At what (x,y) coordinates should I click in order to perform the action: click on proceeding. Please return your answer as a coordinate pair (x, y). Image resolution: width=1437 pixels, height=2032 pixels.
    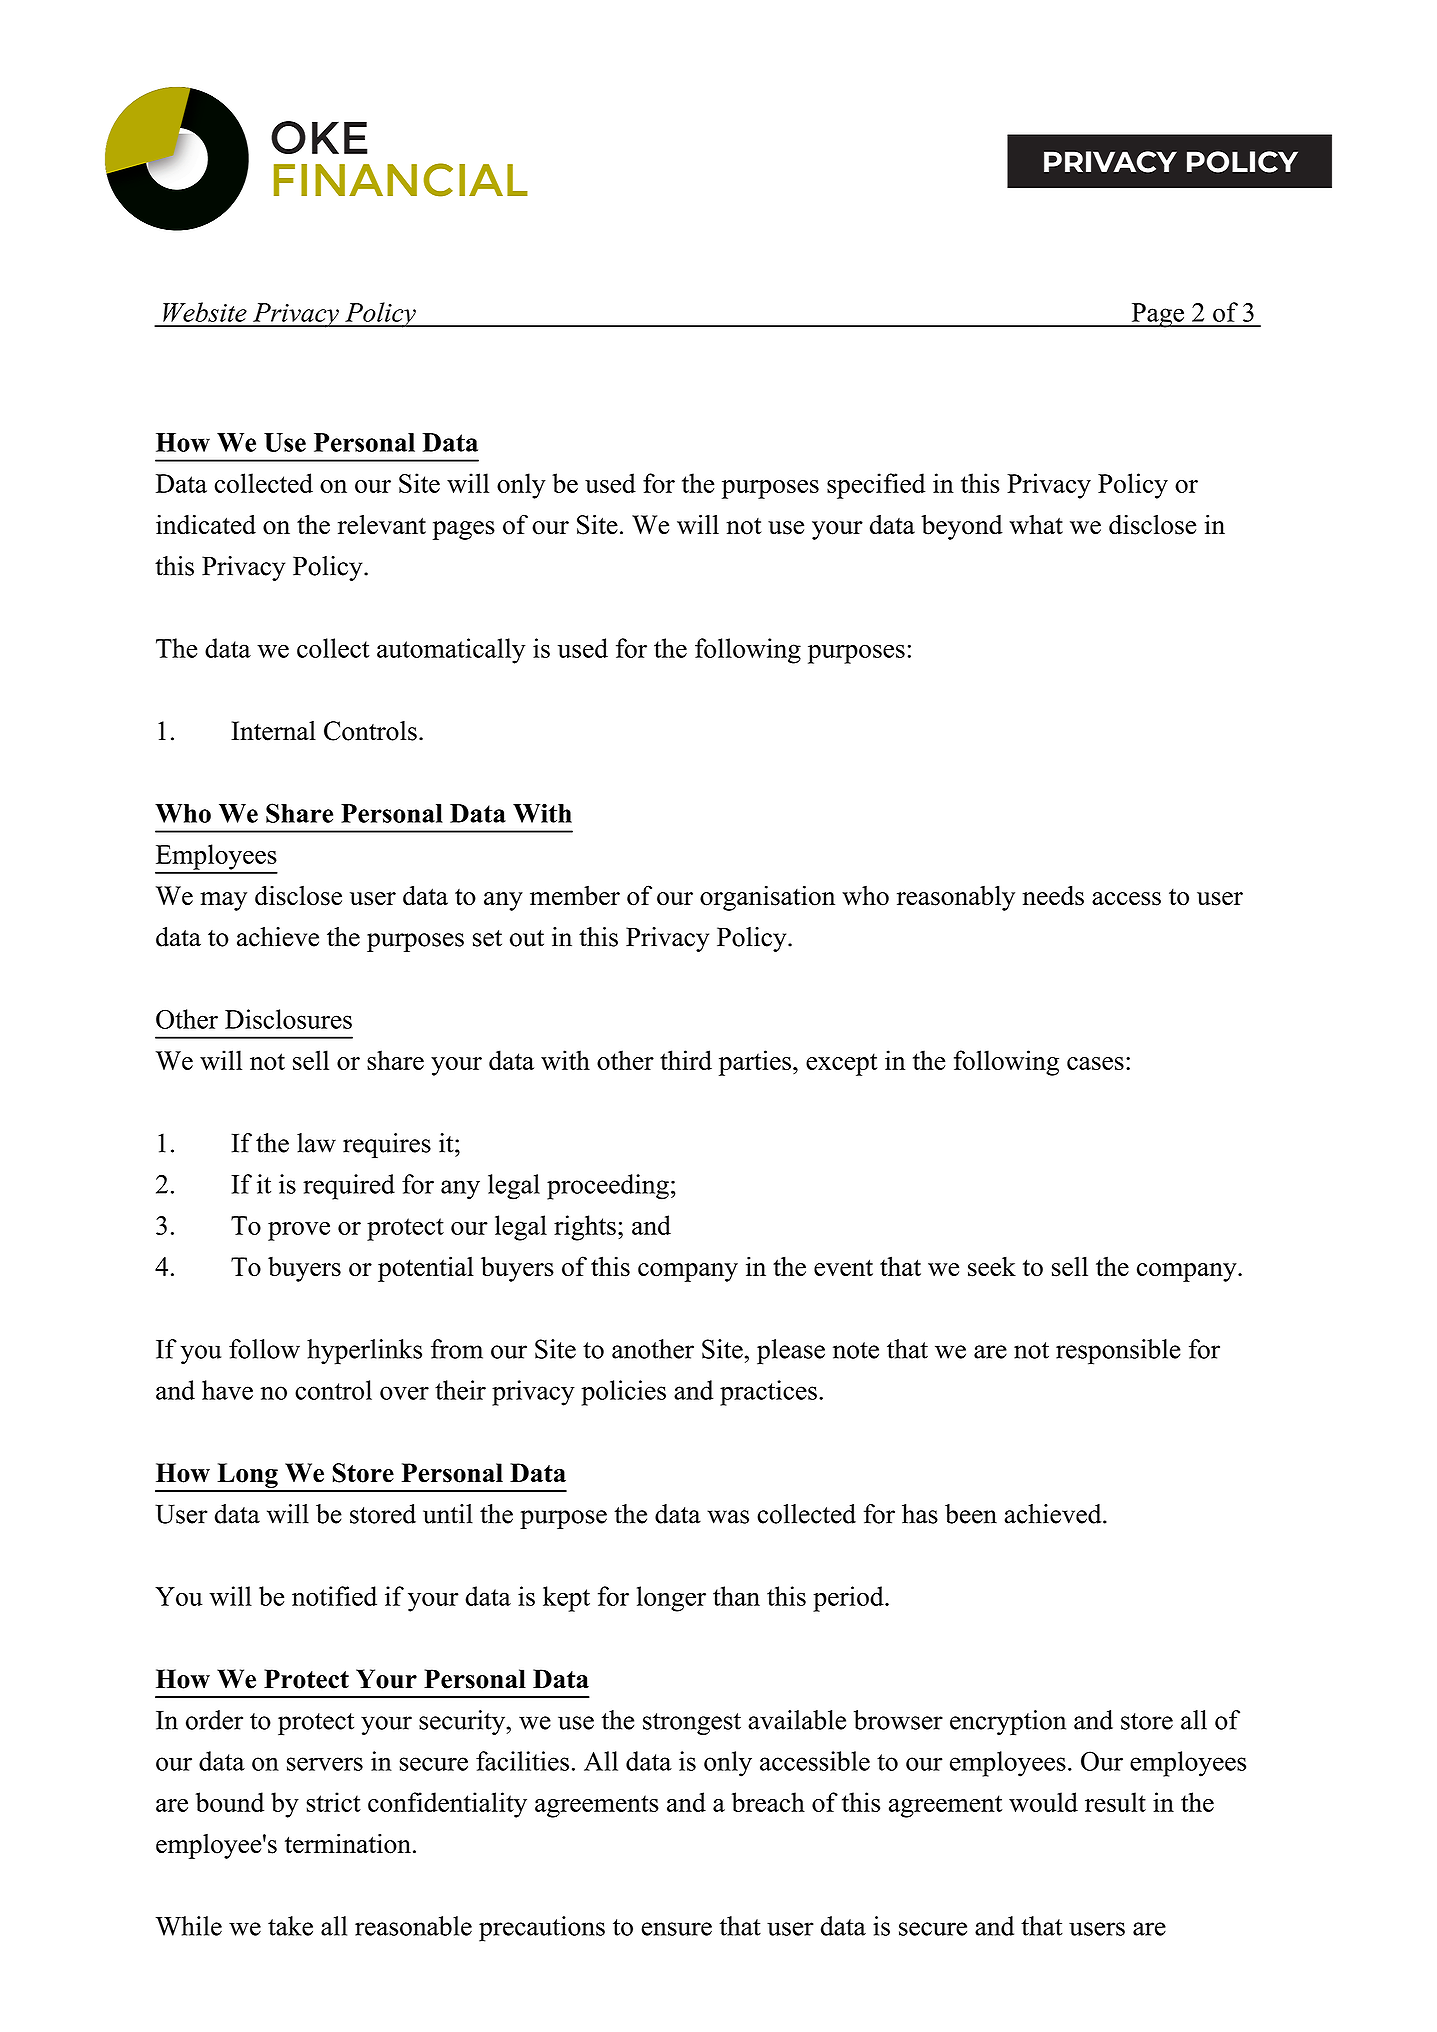
    Looking at the image, I should click on (608, 1187).
